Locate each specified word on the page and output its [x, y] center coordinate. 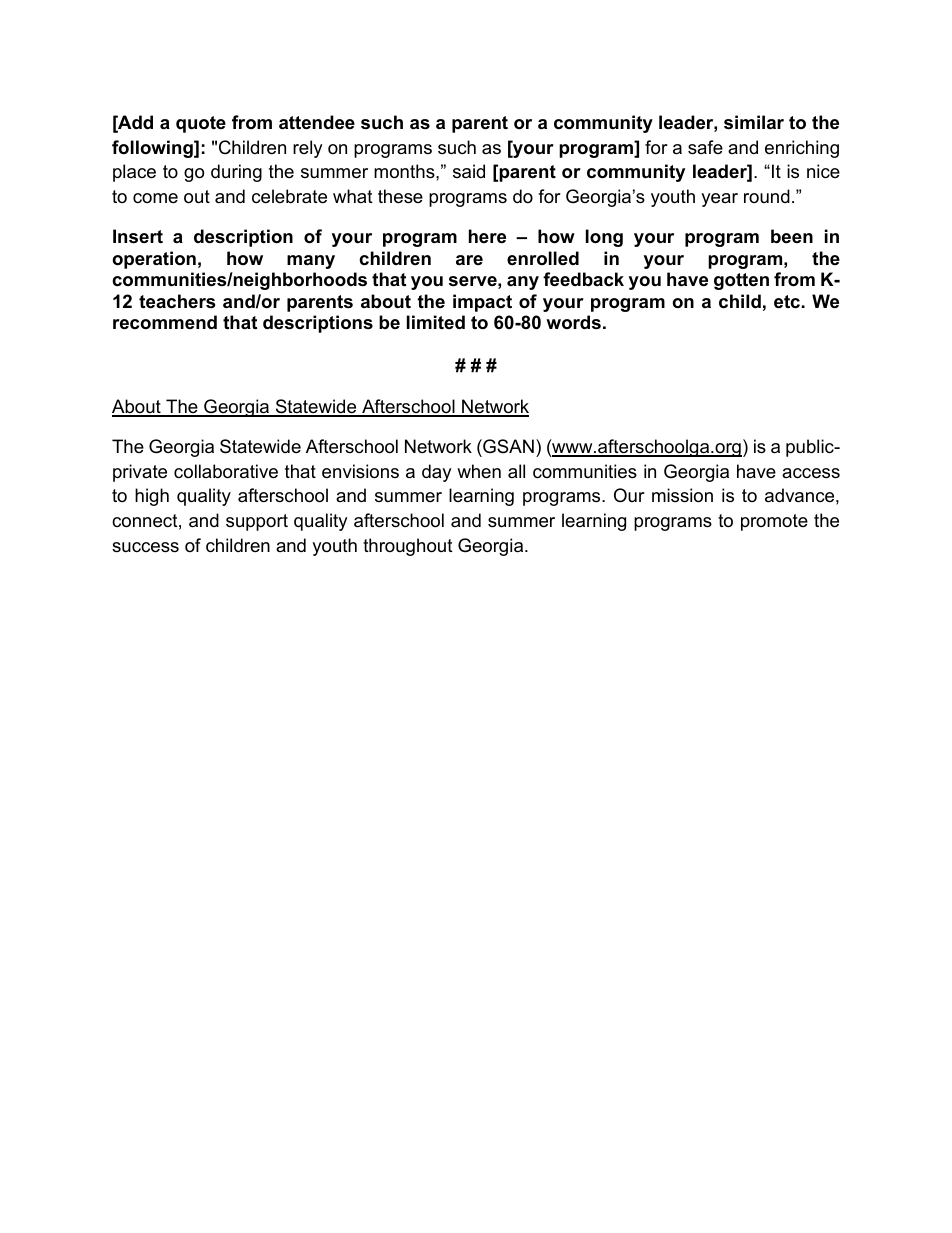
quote [201, 124]
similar [754, 122]
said [469, 171]
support [257, 522]
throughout [408, 547]
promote [774, 522]
